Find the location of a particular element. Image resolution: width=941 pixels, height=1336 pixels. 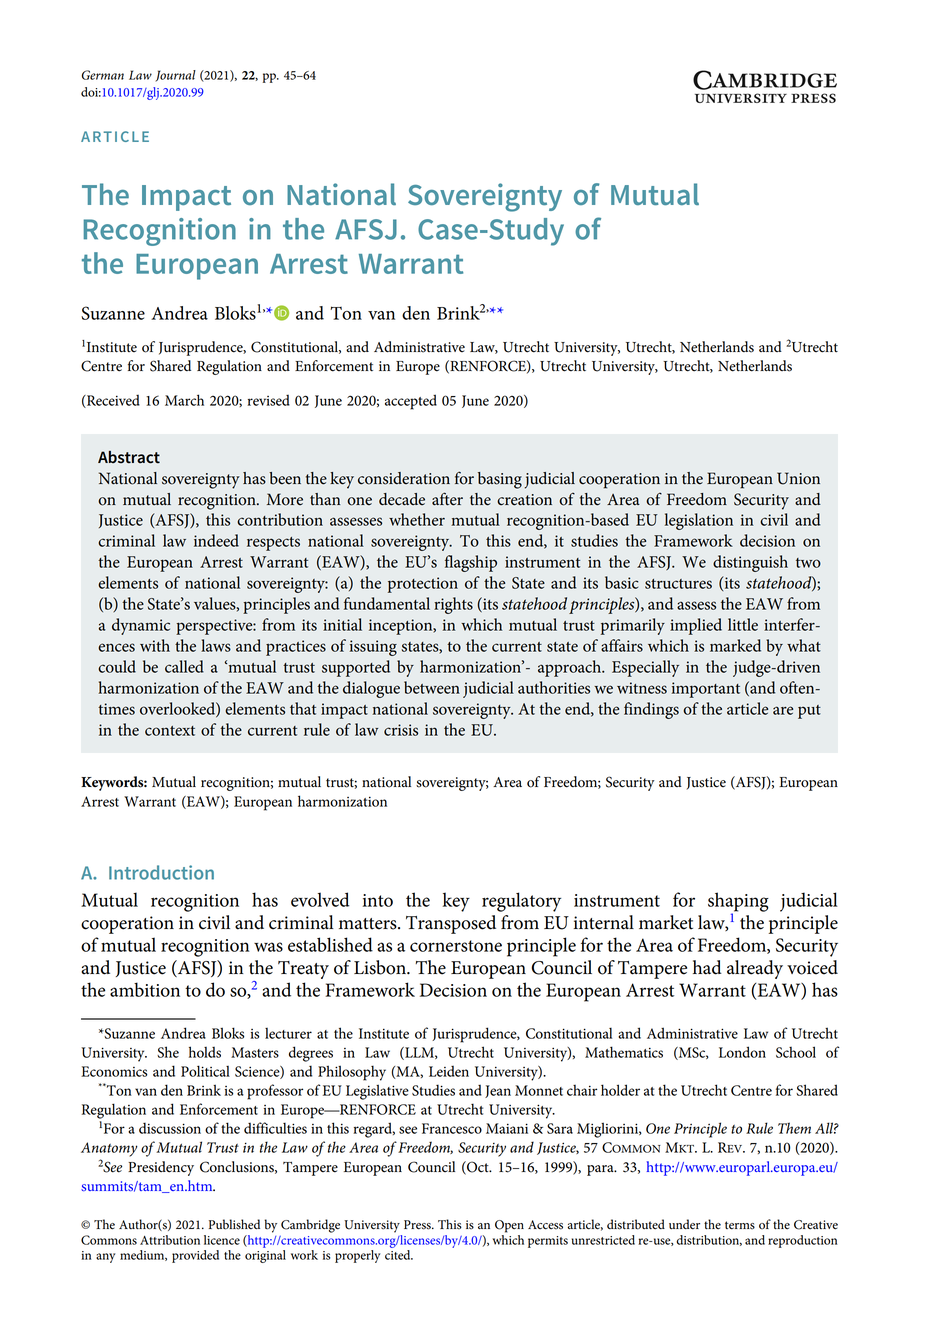

accepted is located at coordinates (411, 402).
